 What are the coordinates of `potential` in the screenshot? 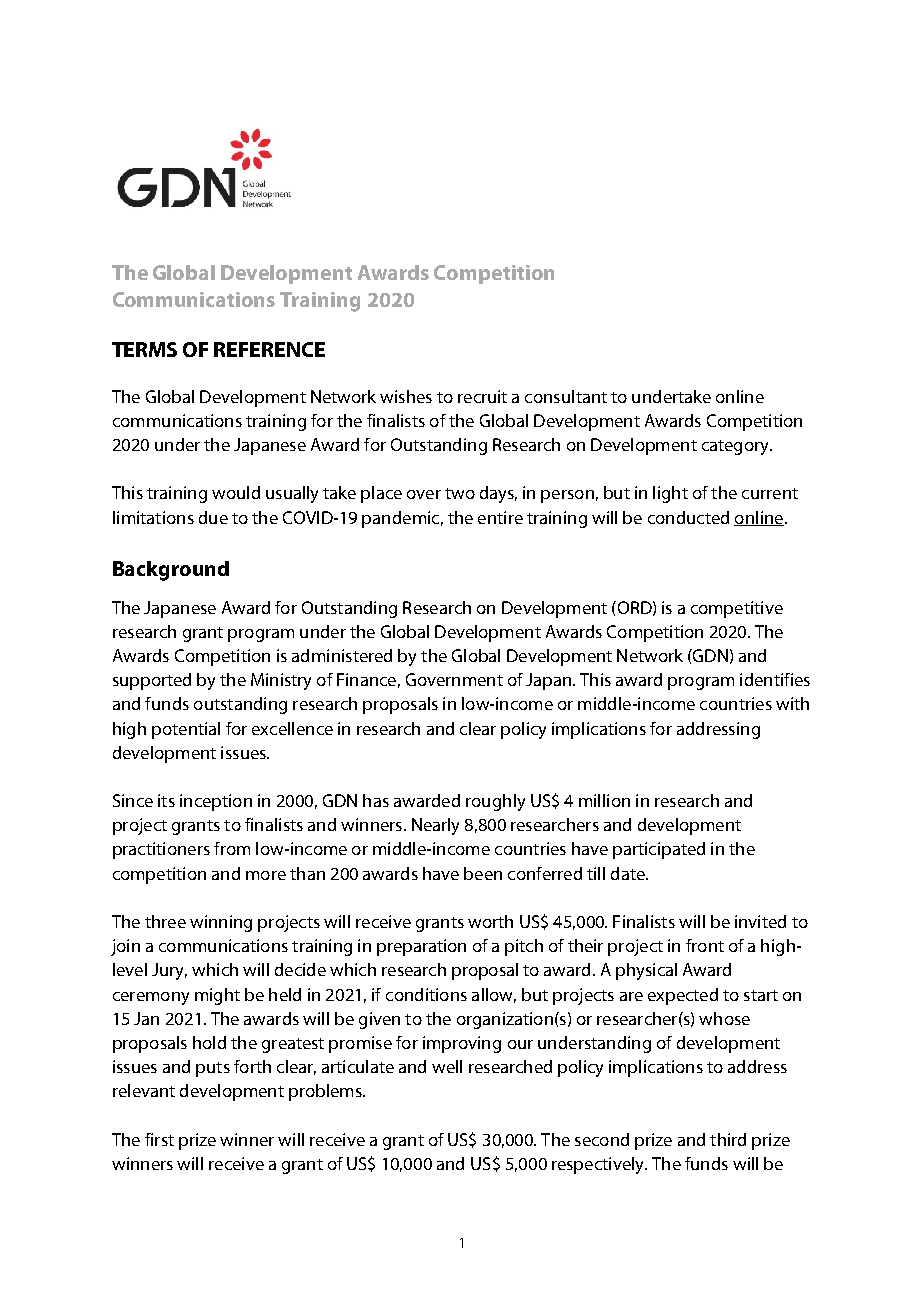 It's located at (186, 730).
